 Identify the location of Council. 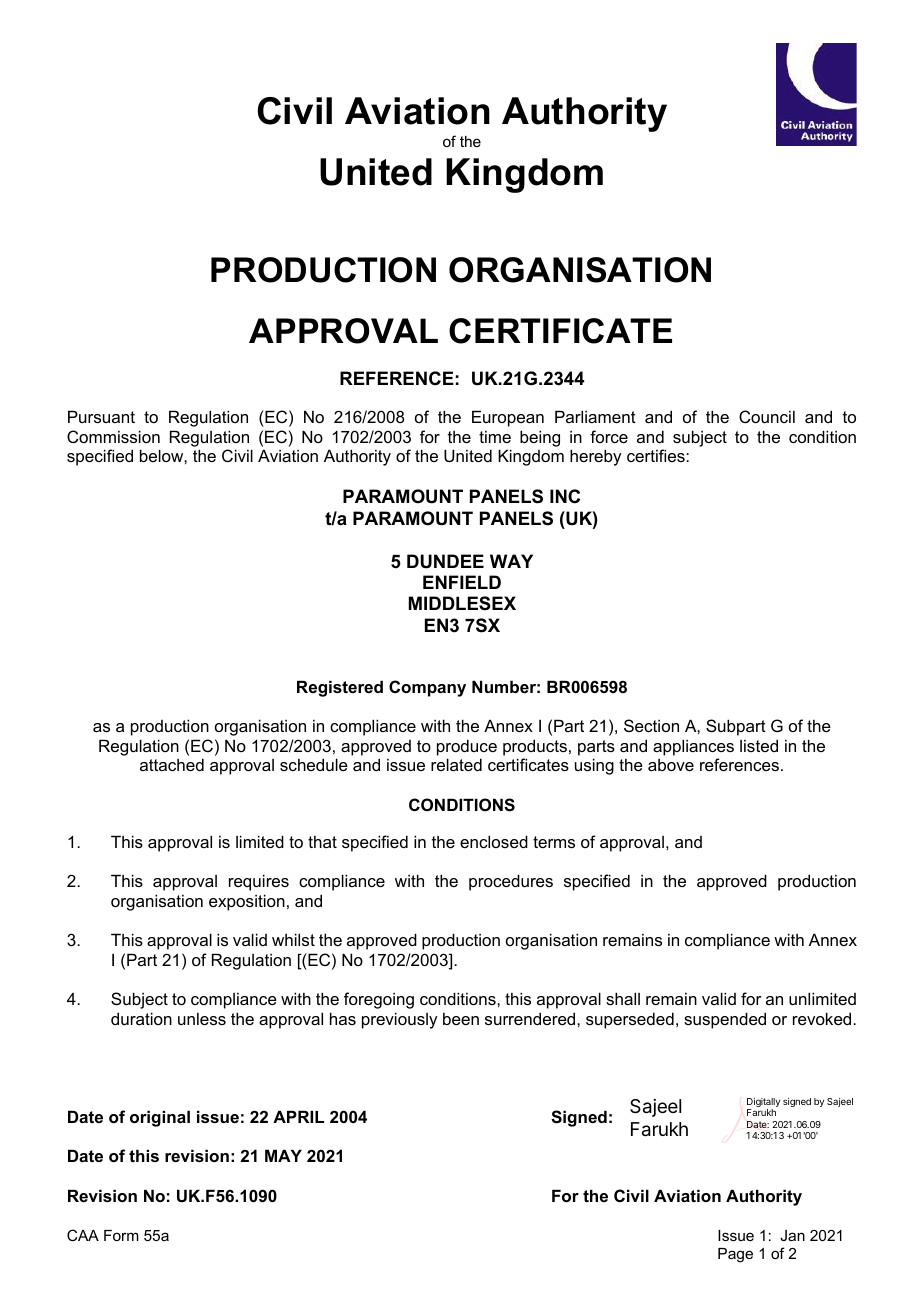
(767, 416).
